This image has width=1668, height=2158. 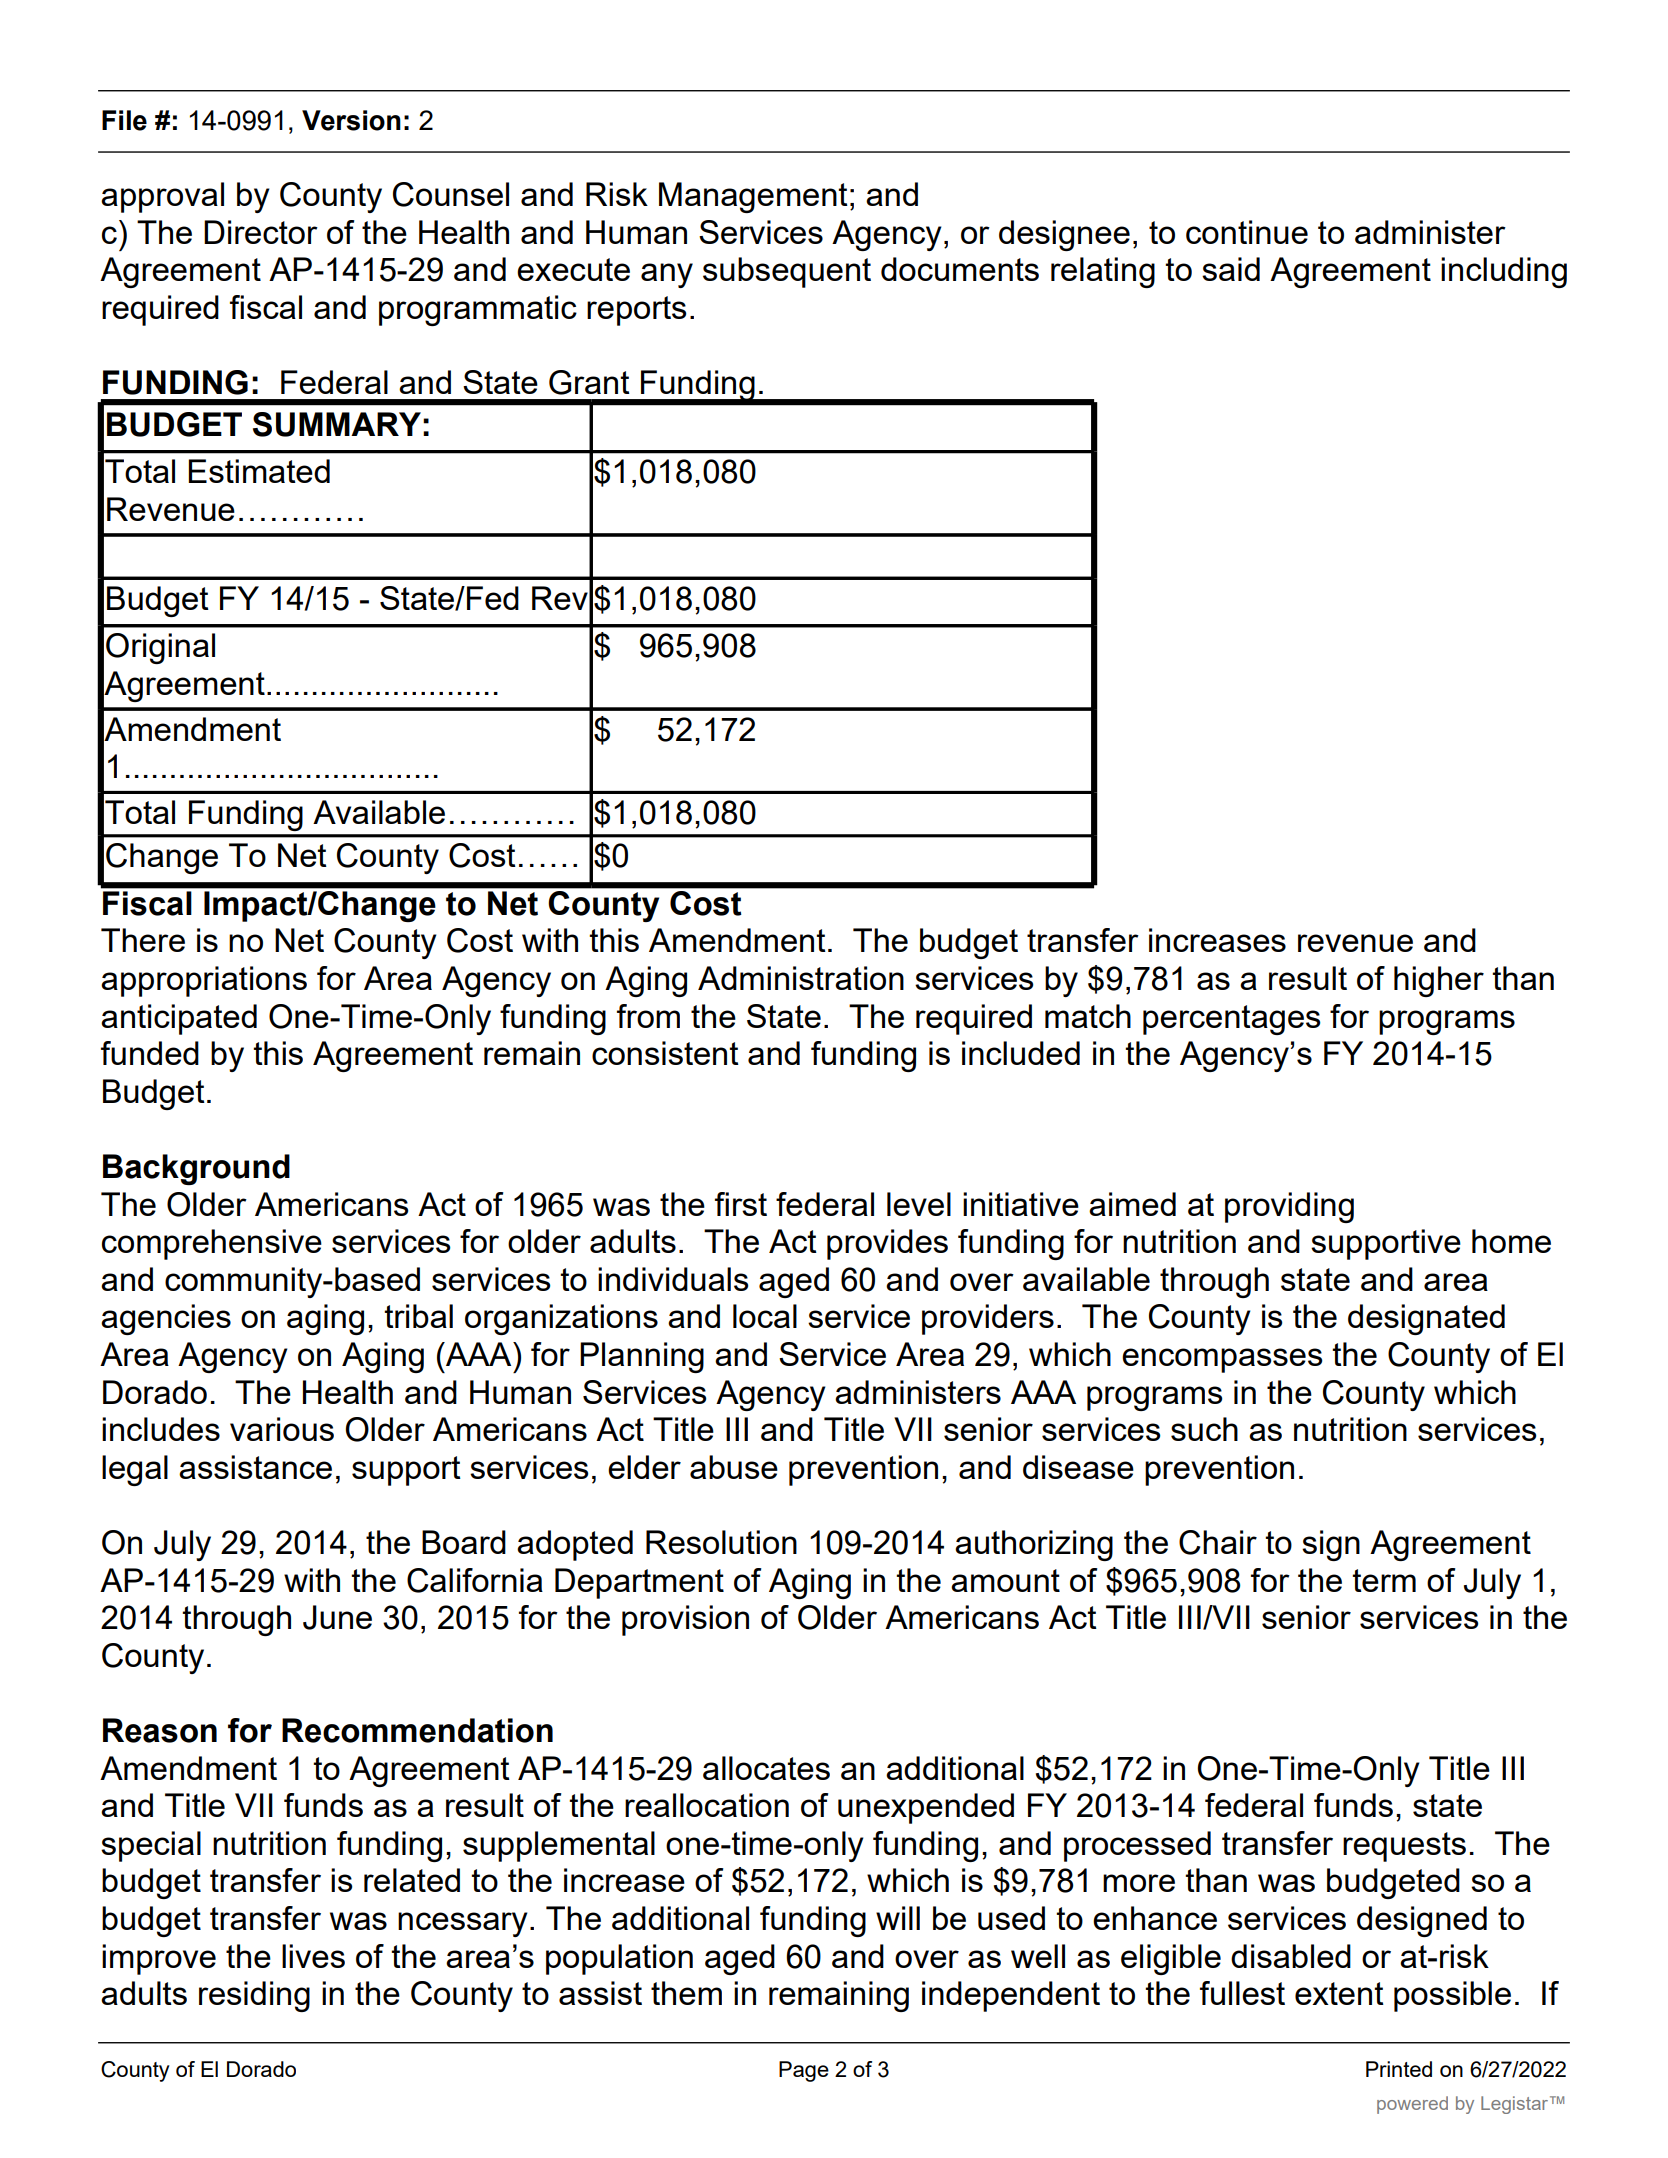 I want to click on Resolution, so click(x=721, y=1542).
